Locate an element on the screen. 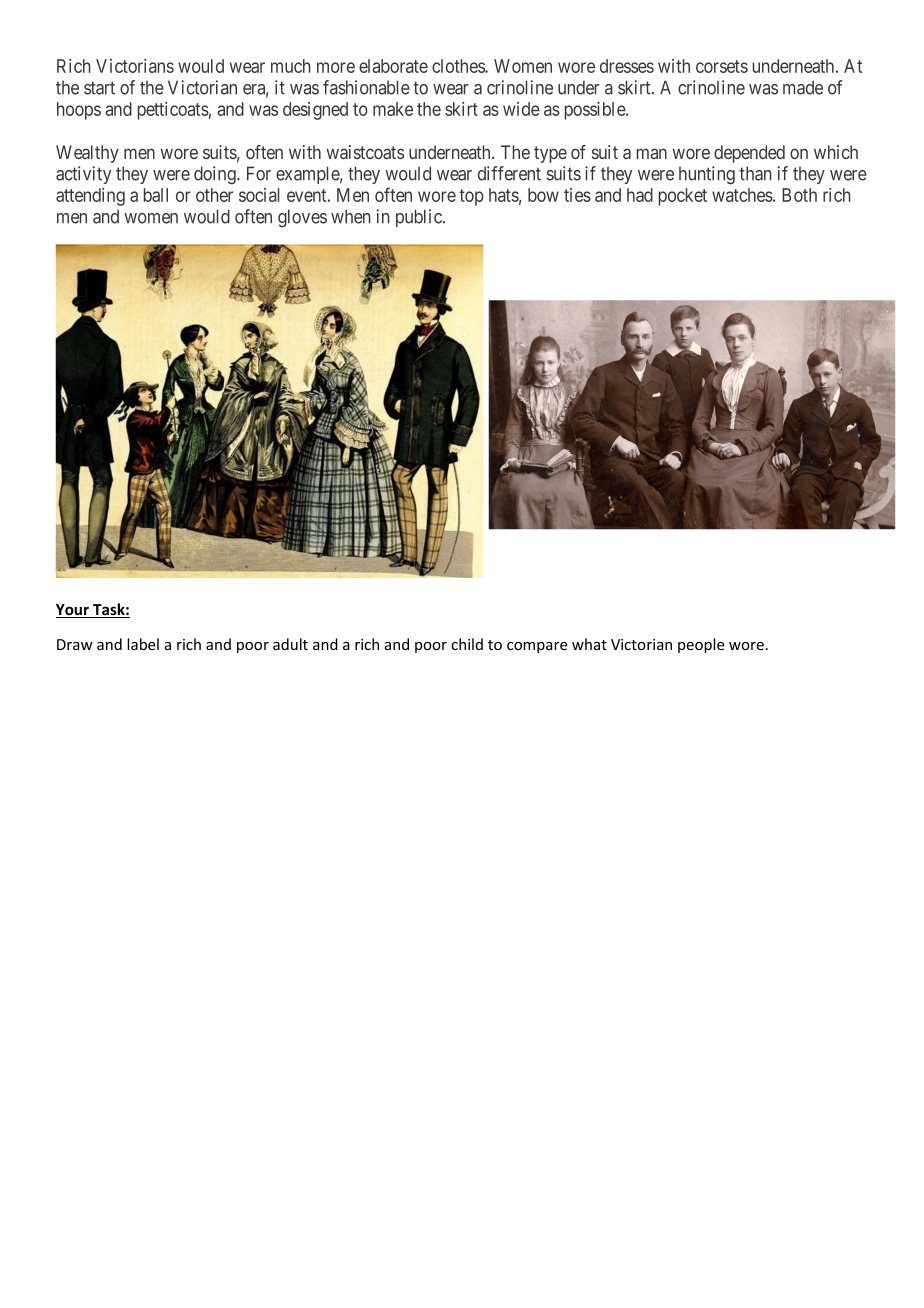 The image size is (924, 1308). label is located at coordinates (143, 644).
